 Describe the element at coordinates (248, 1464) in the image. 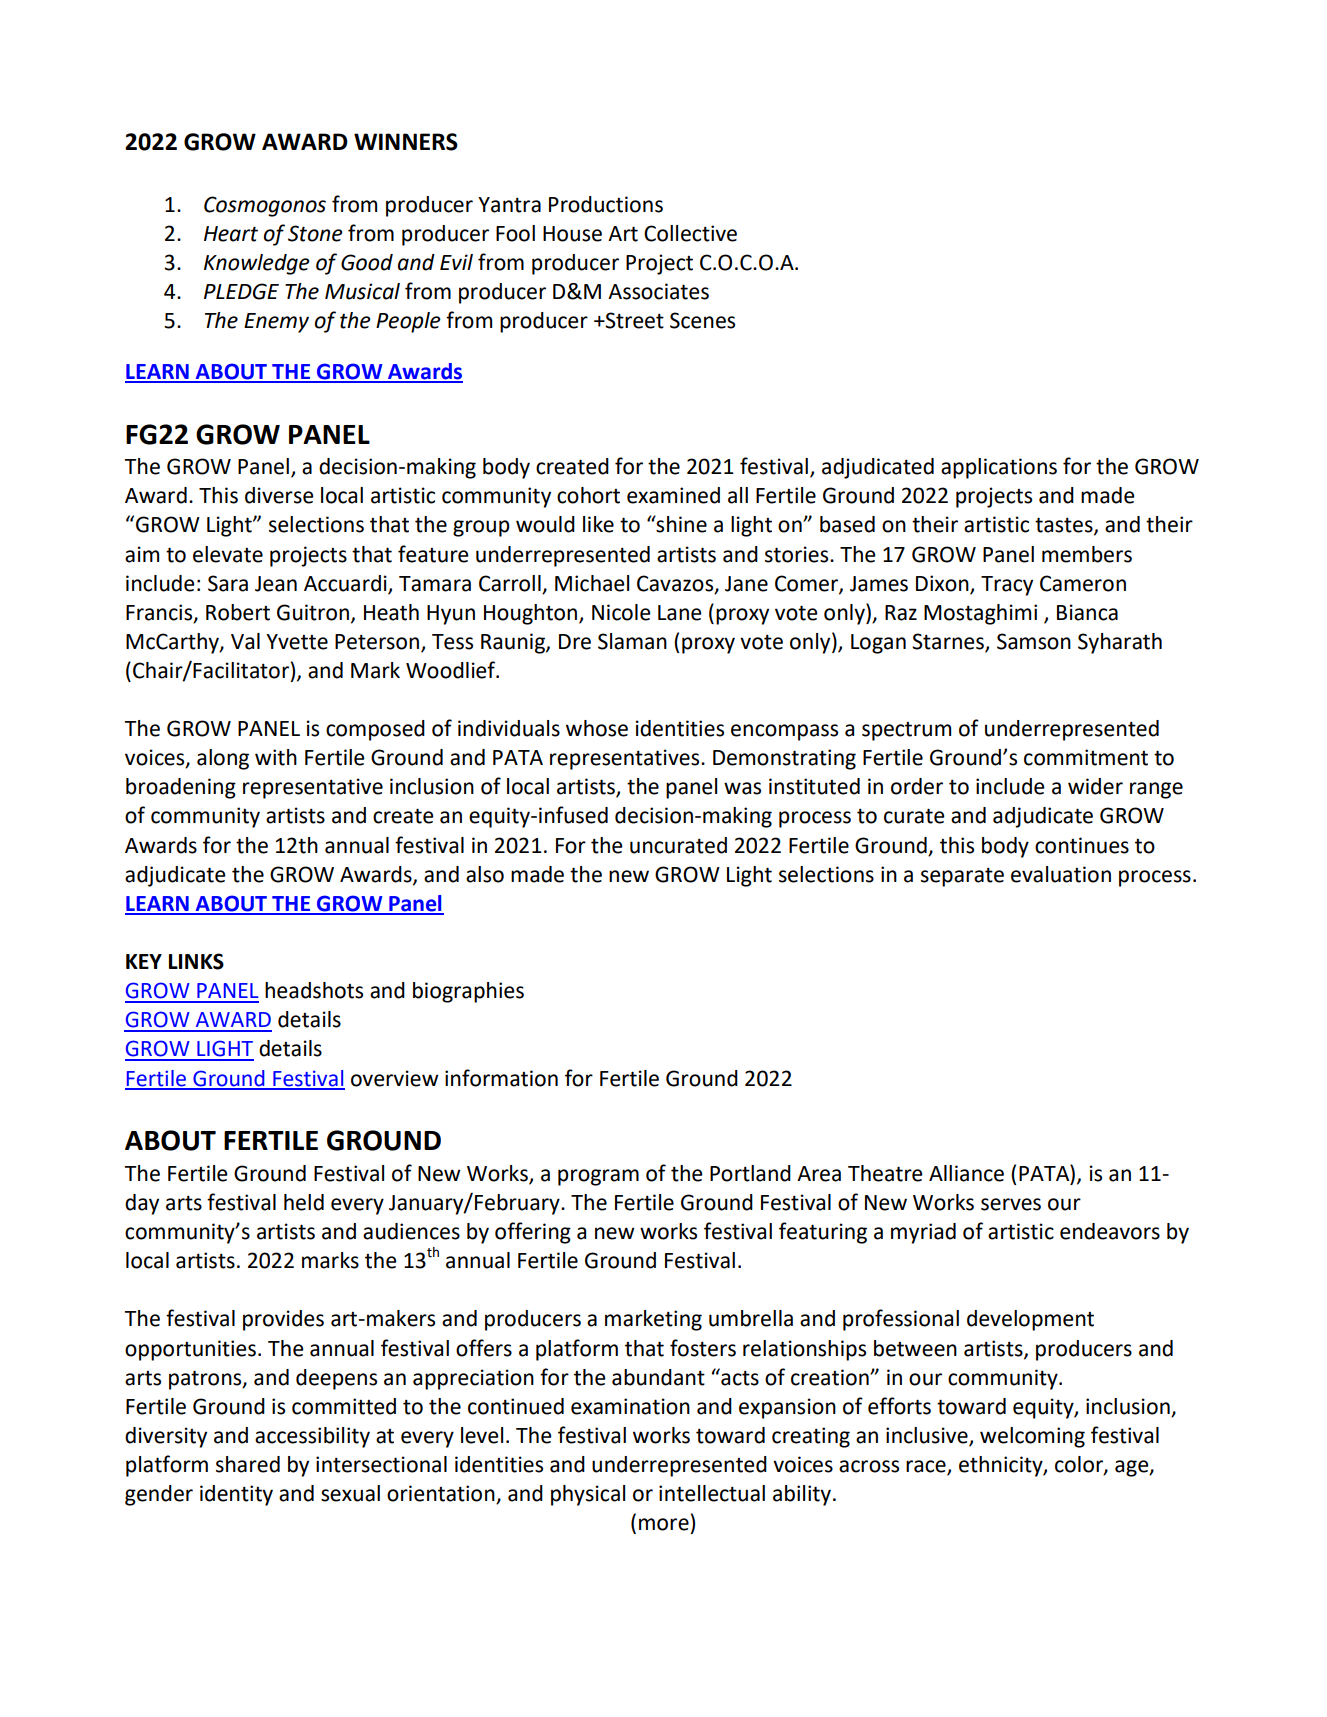

I see `shared` at that location.
